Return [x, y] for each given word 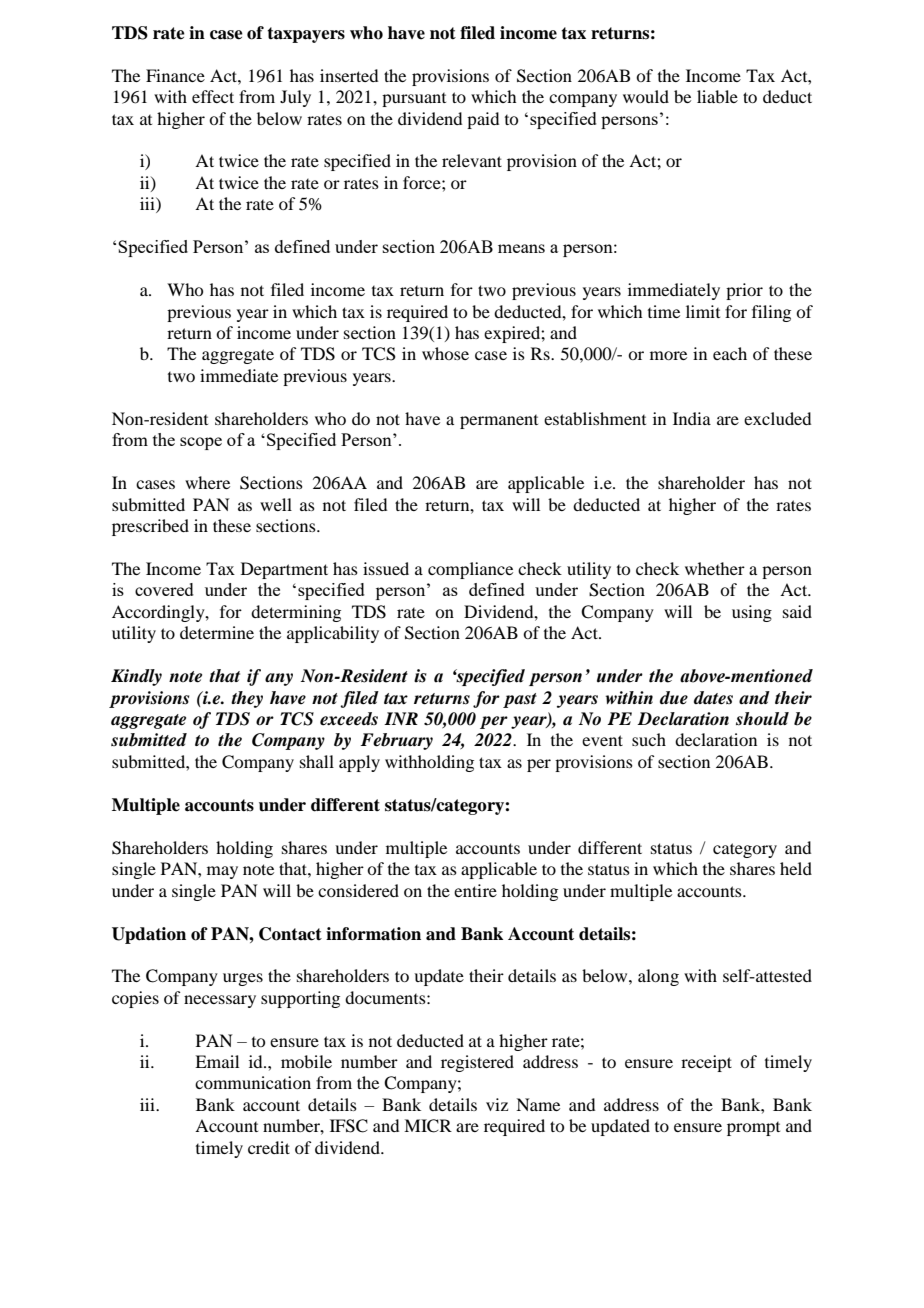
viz [497, 1104]
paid [483, 120]
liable [717, 96]
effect [213, 96]
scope [201, 443]
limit [703, 311]
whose [445, 353]
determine [217, 632]
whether [715, 568]
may [222, 872]
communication [253, 1082]
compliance [470, 570]
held [796, 868]
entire [475, 890]
